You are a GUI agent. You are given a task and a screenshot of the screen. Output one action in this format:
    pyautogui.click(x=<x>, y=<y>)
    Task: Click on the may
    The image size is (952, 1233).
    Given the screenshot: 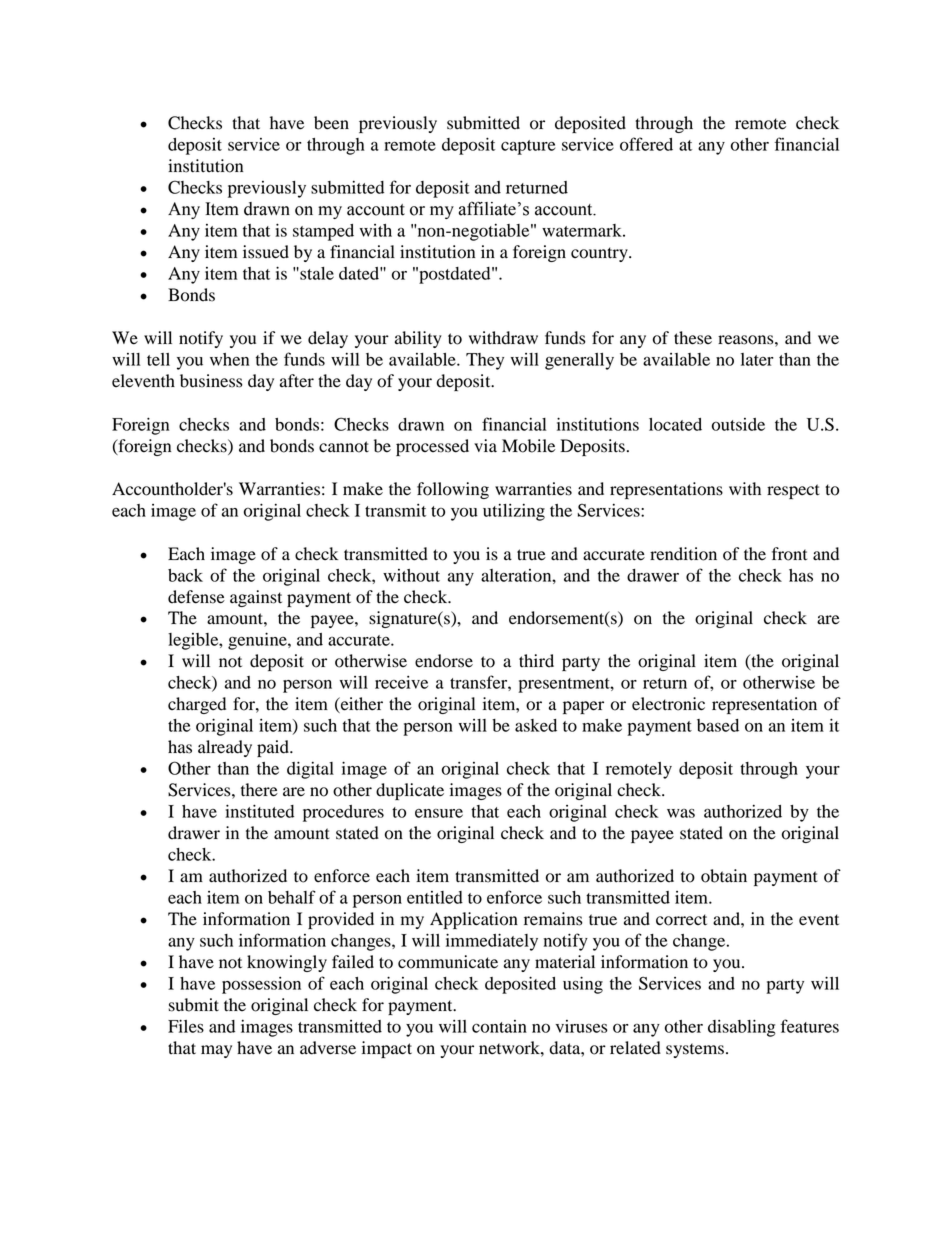 What is the action you would take?
    pyautogui.click(x=216, y=1051)
